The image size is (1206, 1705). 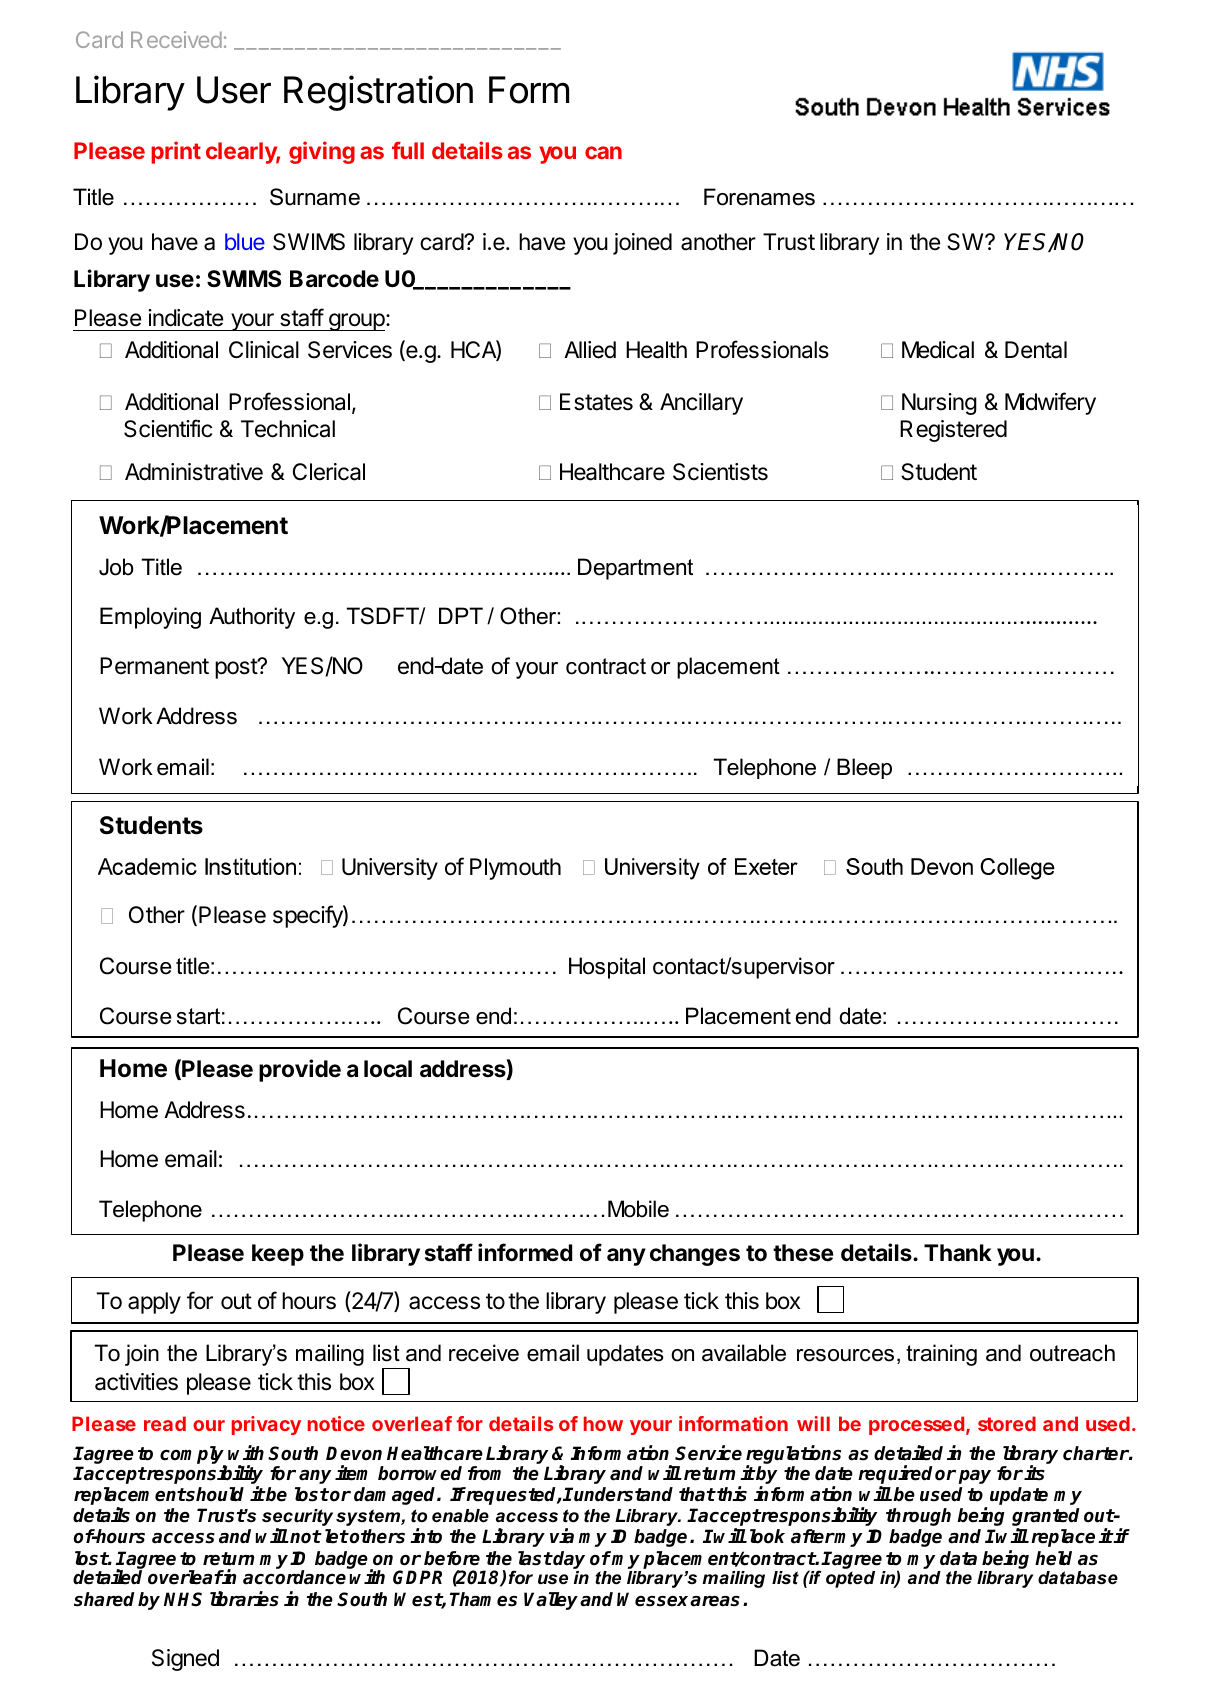 I want to click on University, so click(x=390, y=869).
